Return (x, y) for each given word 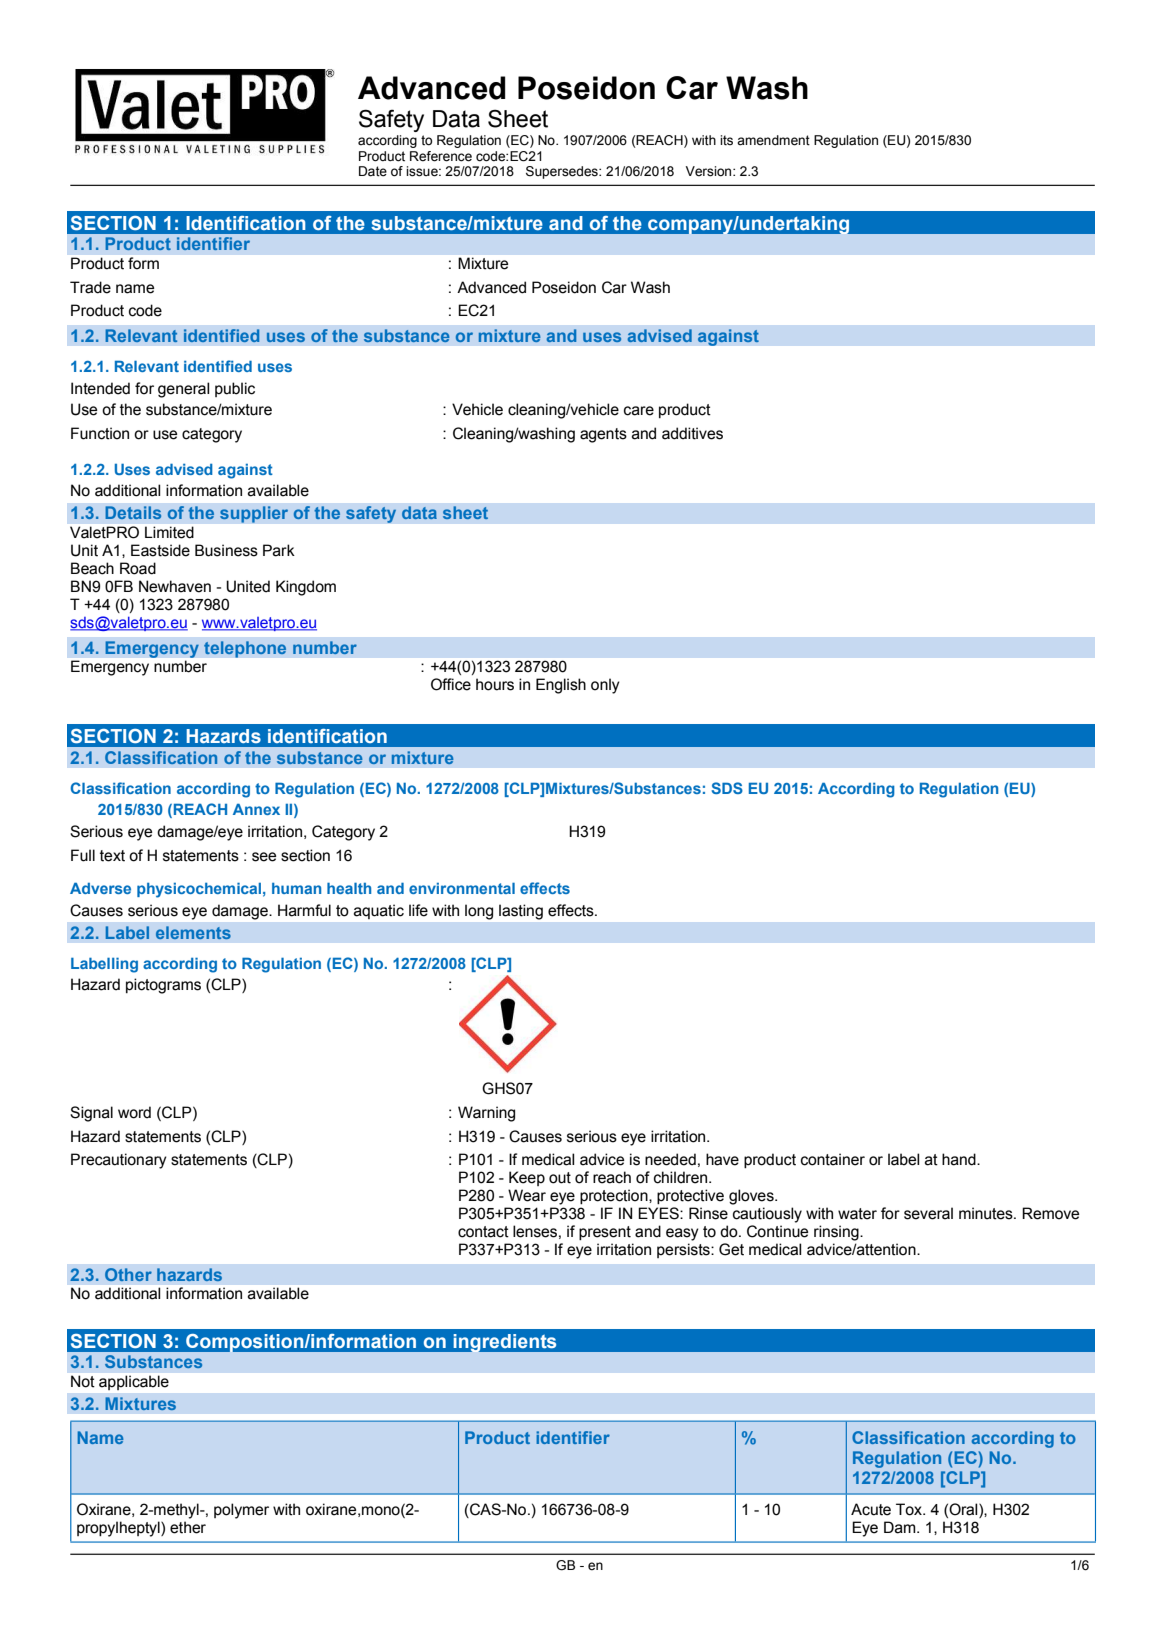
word (134, 1112)
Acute (871, 1509)
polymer (241, 1511)
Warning (486, 1114)
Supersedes (563, 172)
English (561, 686)
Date (373, 171)
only (605, 686)
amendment (773, 140)
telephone (245, 649)
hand (960, 1159)
